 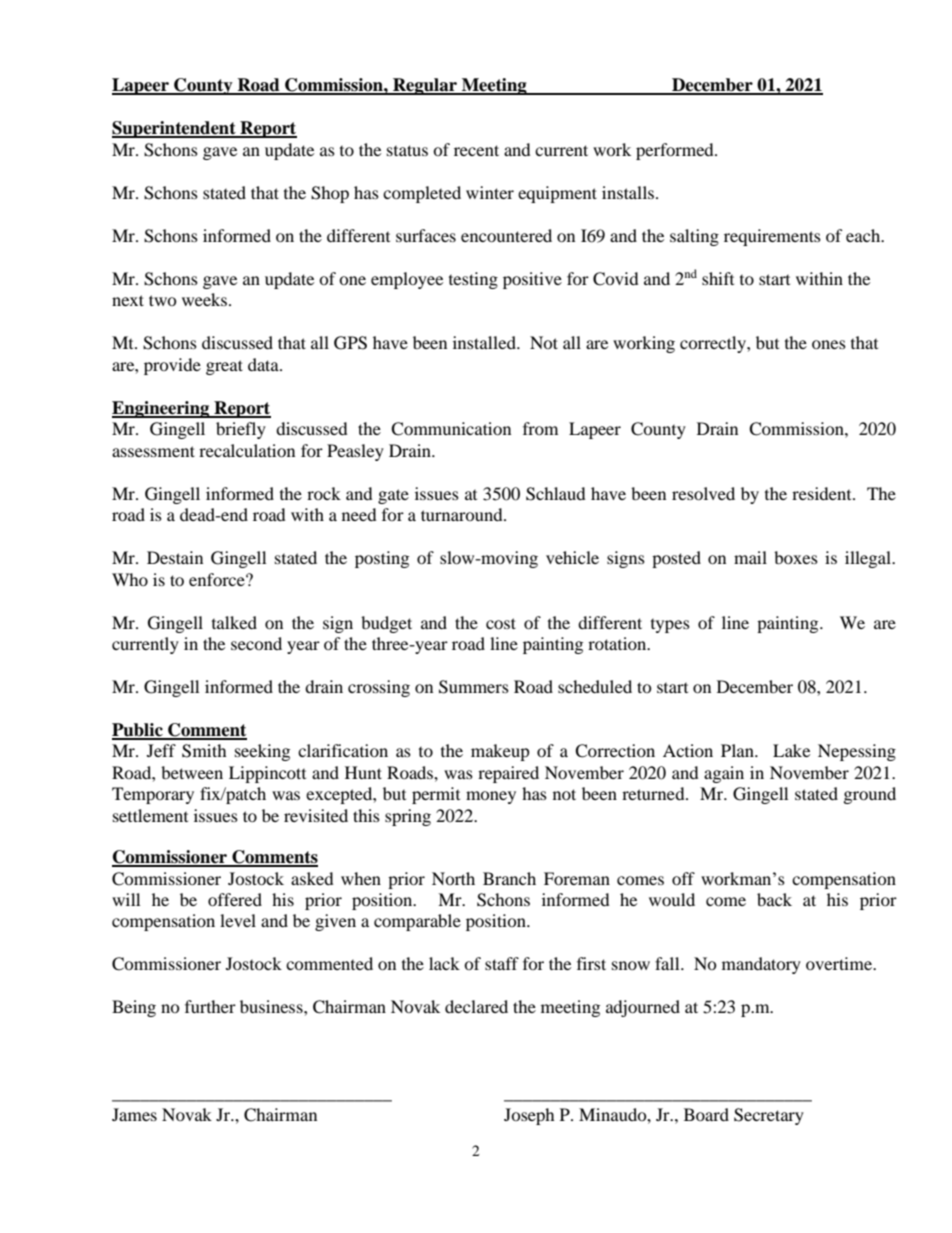 I want to click on briefly, so click(x=241, y=430).
